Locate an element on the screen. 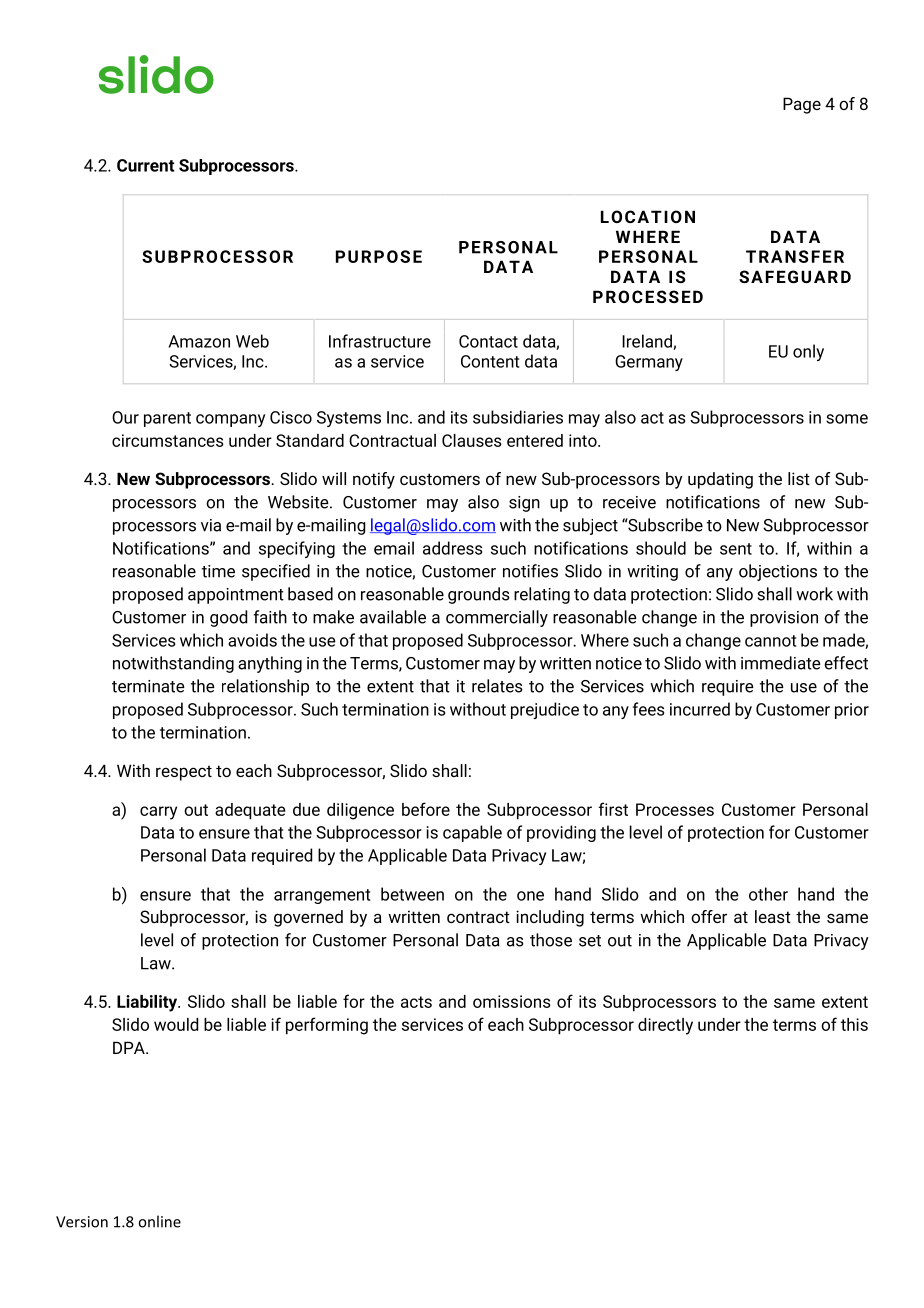 The image size is (924, 1308). between is located at coordinates (412, 894).
